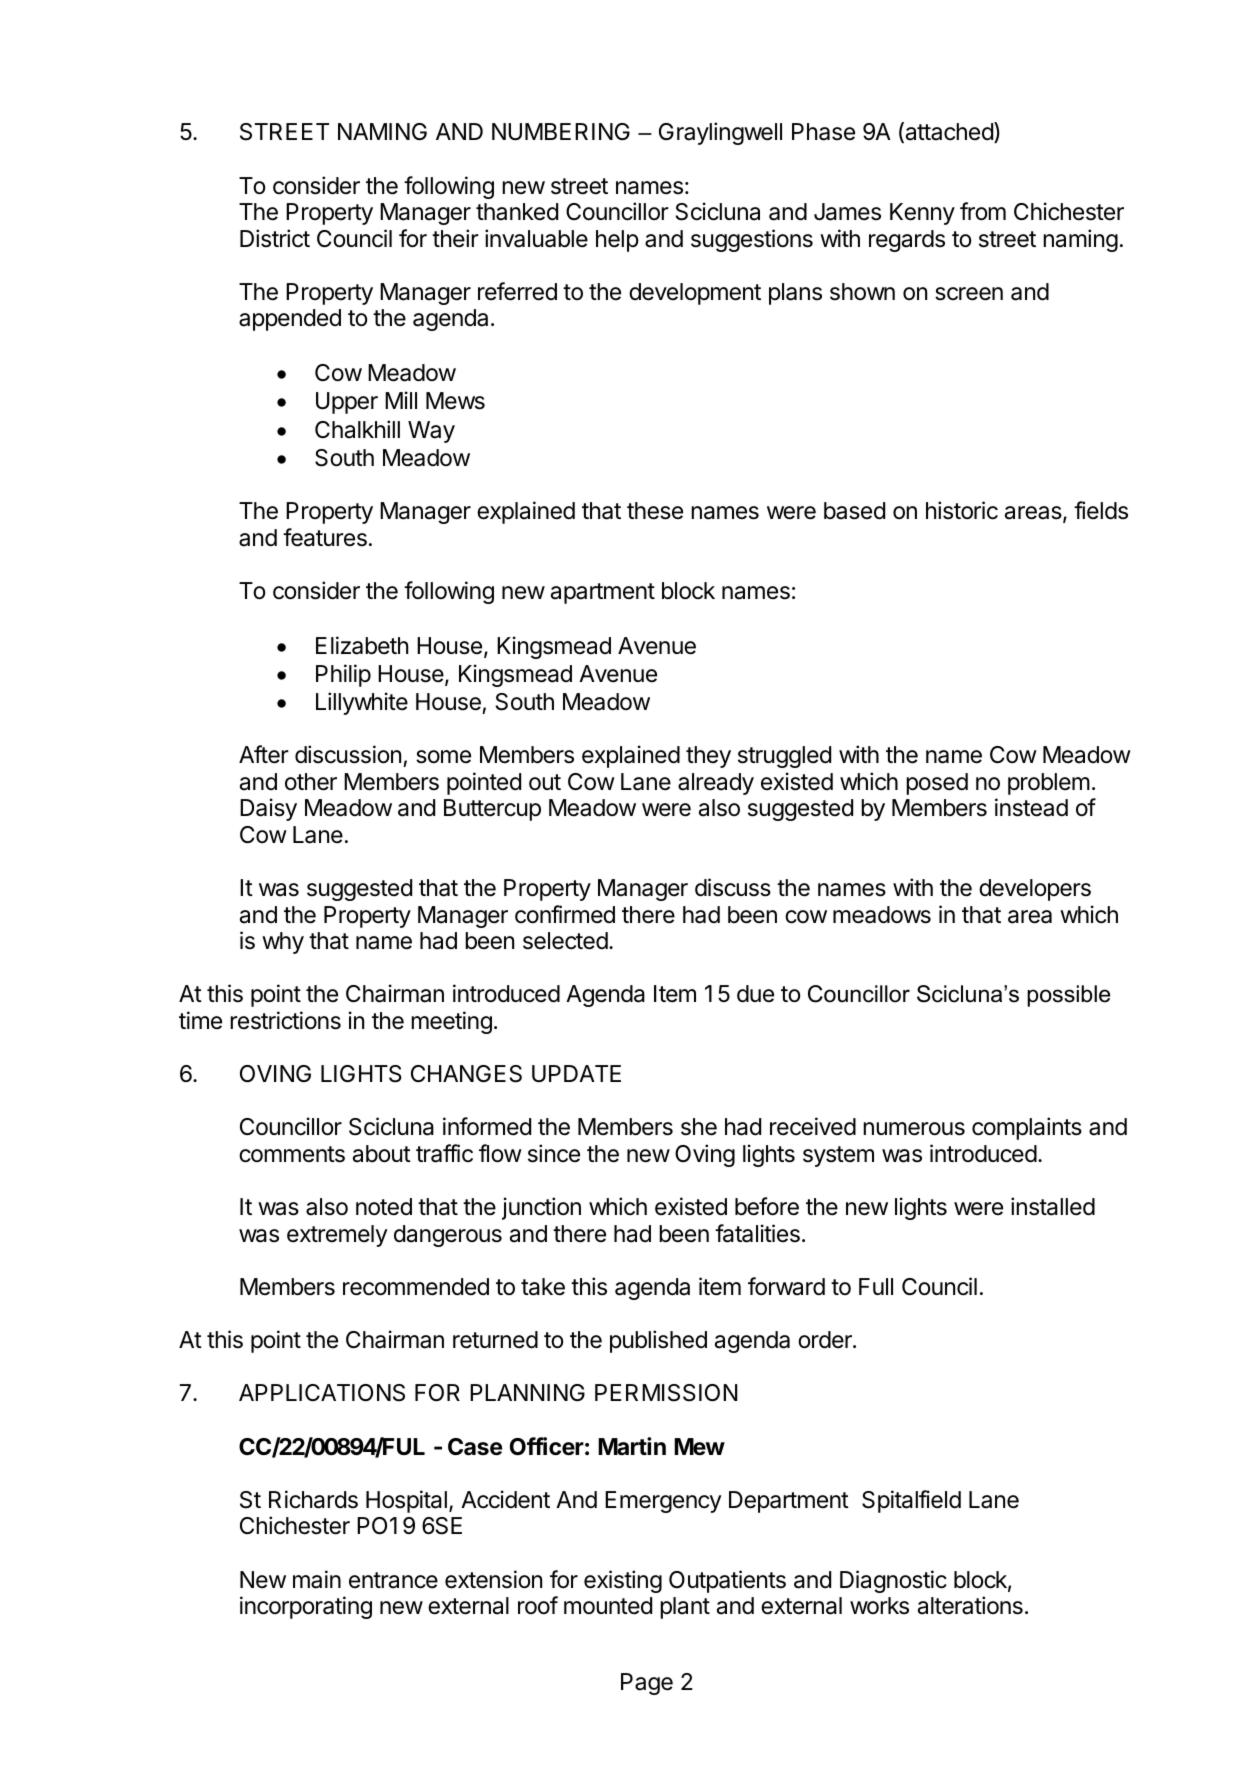 This document has width=1252, height=1770. What do you see at coordinates (275, 238) in the document?
I see `District` at bounding box center [275, 238].
